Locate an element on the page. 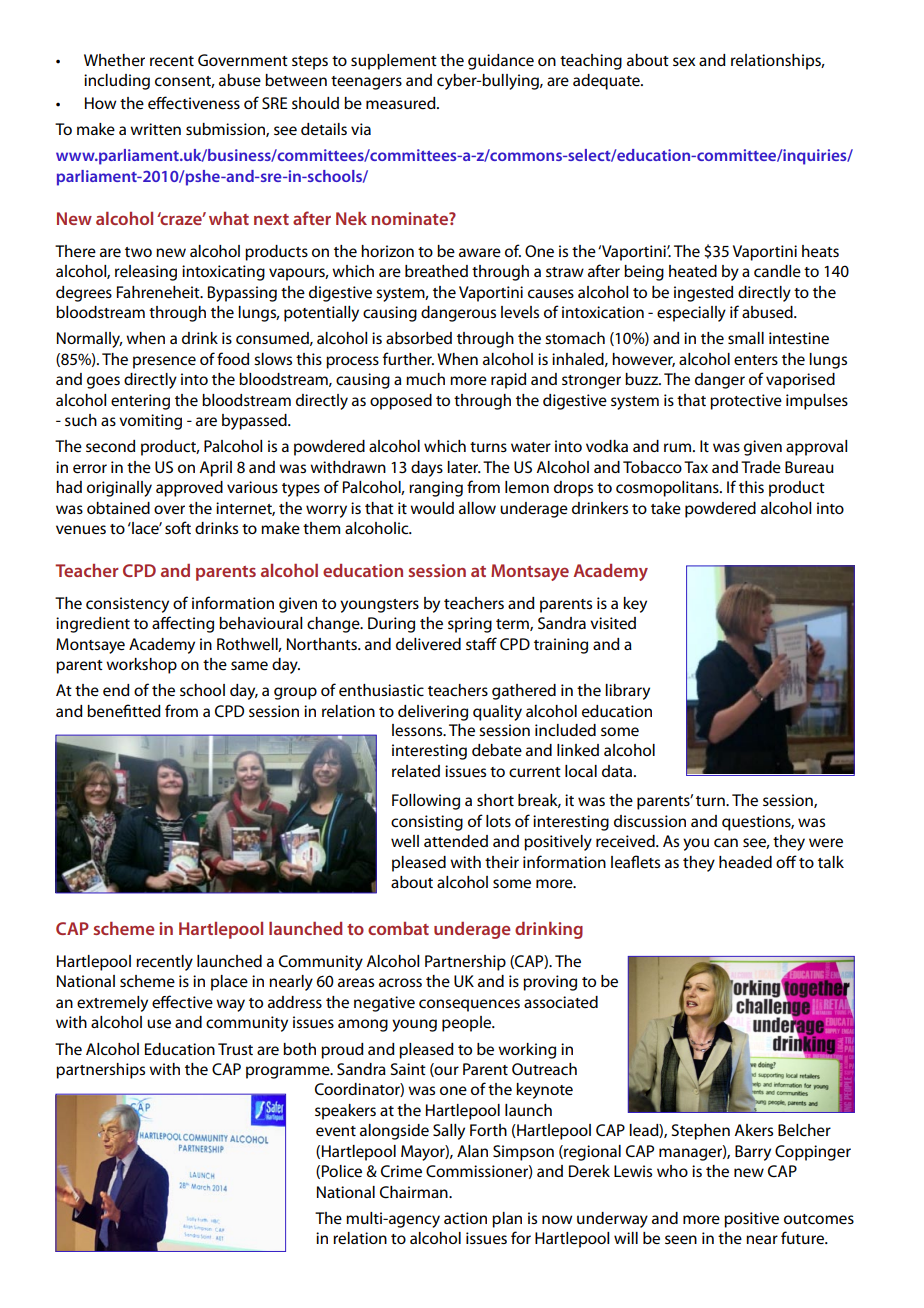 The width and height of the image is (924, 1308). action is located at coordinates (465, 1218).
